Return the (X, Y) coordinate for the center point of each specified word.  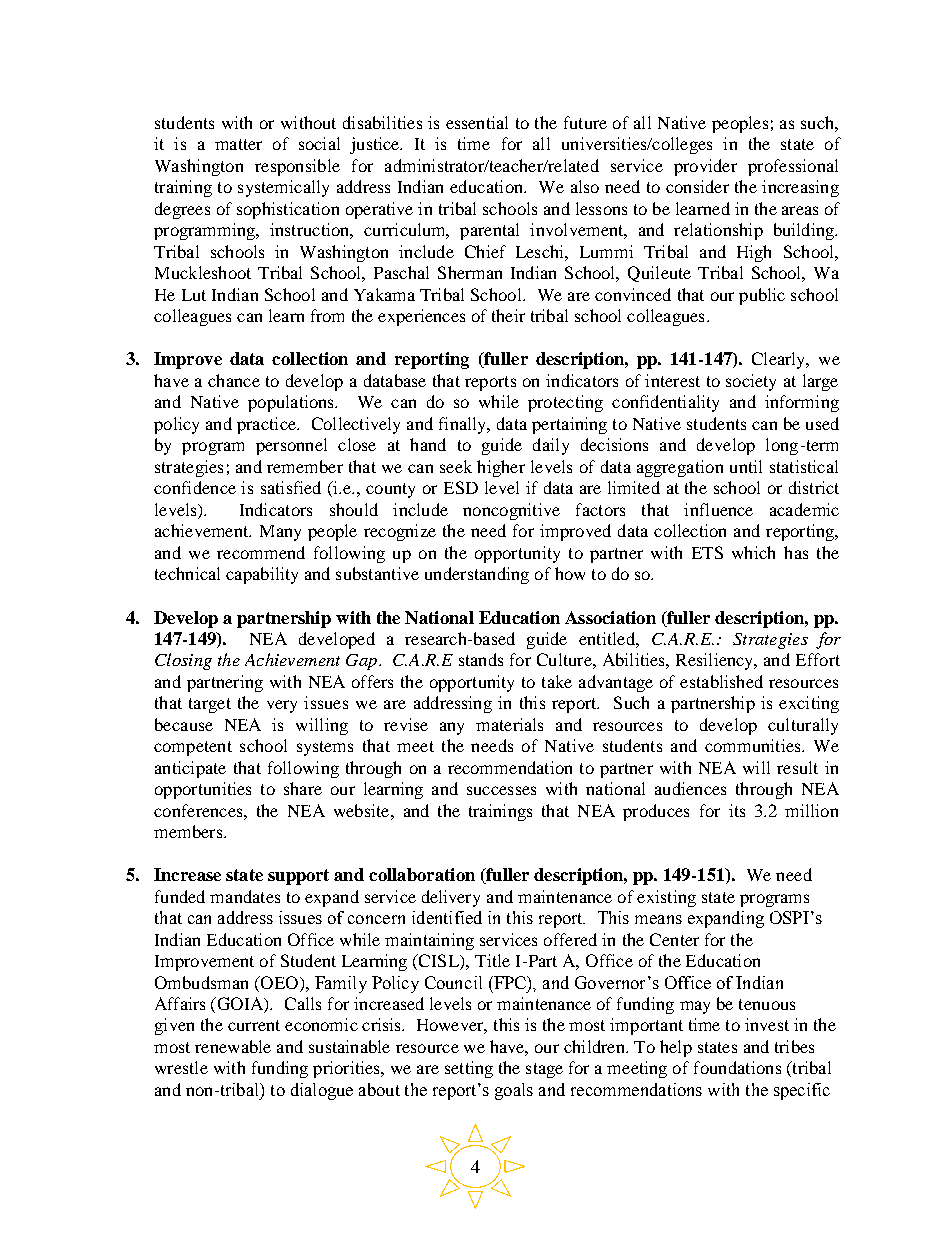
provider (705, 167)
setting (469, 1069)
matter (238, 144)
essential (477, 122)
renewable (233, 1046)
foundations (737, 1067)
